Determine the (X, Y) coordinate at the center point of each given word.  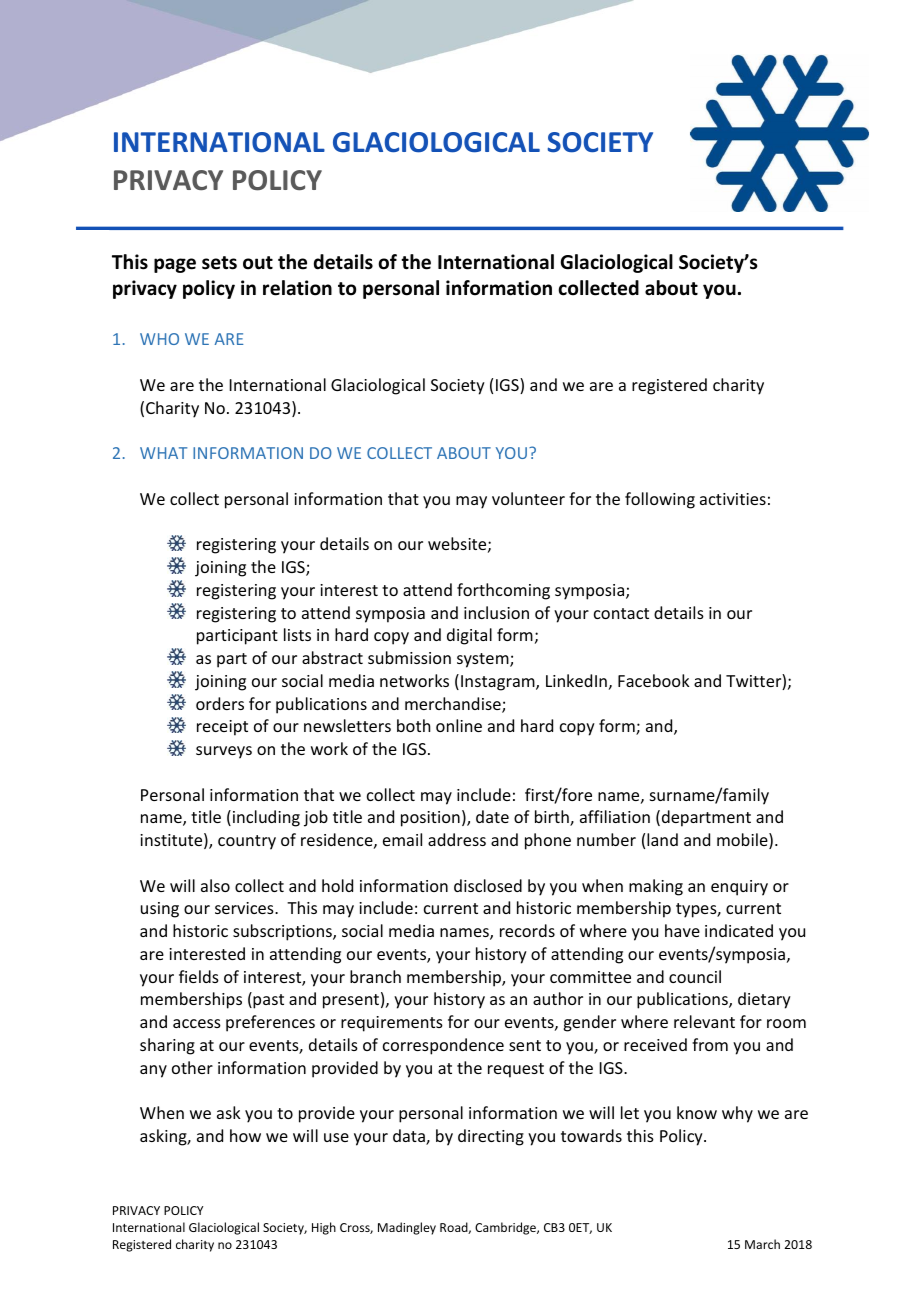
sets (219, 263)
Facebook (654, 680)
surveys (224, 752)
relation (297, 288)
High (324, 1228)
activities (733, 499)
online (459, 725)
